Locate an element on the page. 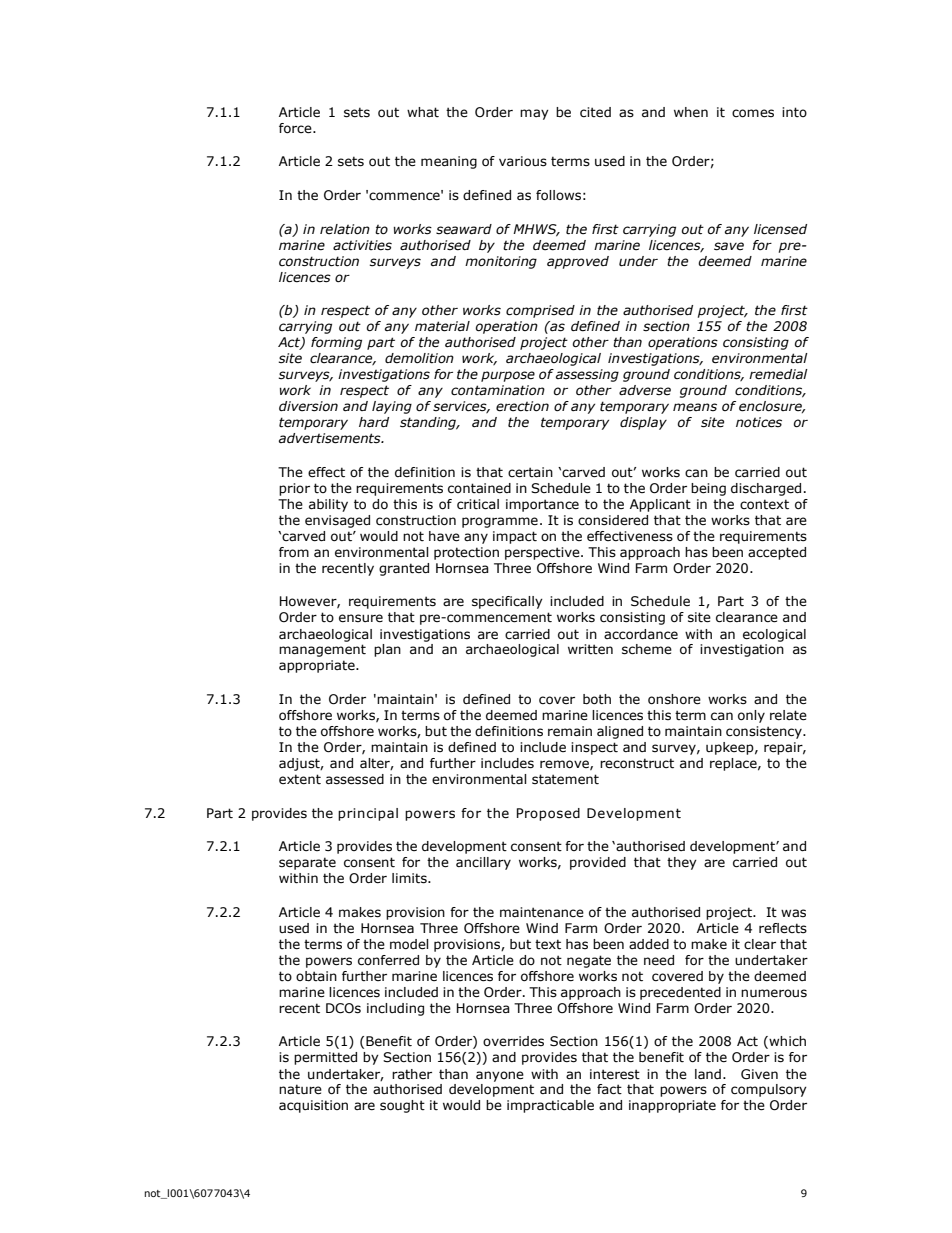  ensure is located at coordinates (361, 618).
